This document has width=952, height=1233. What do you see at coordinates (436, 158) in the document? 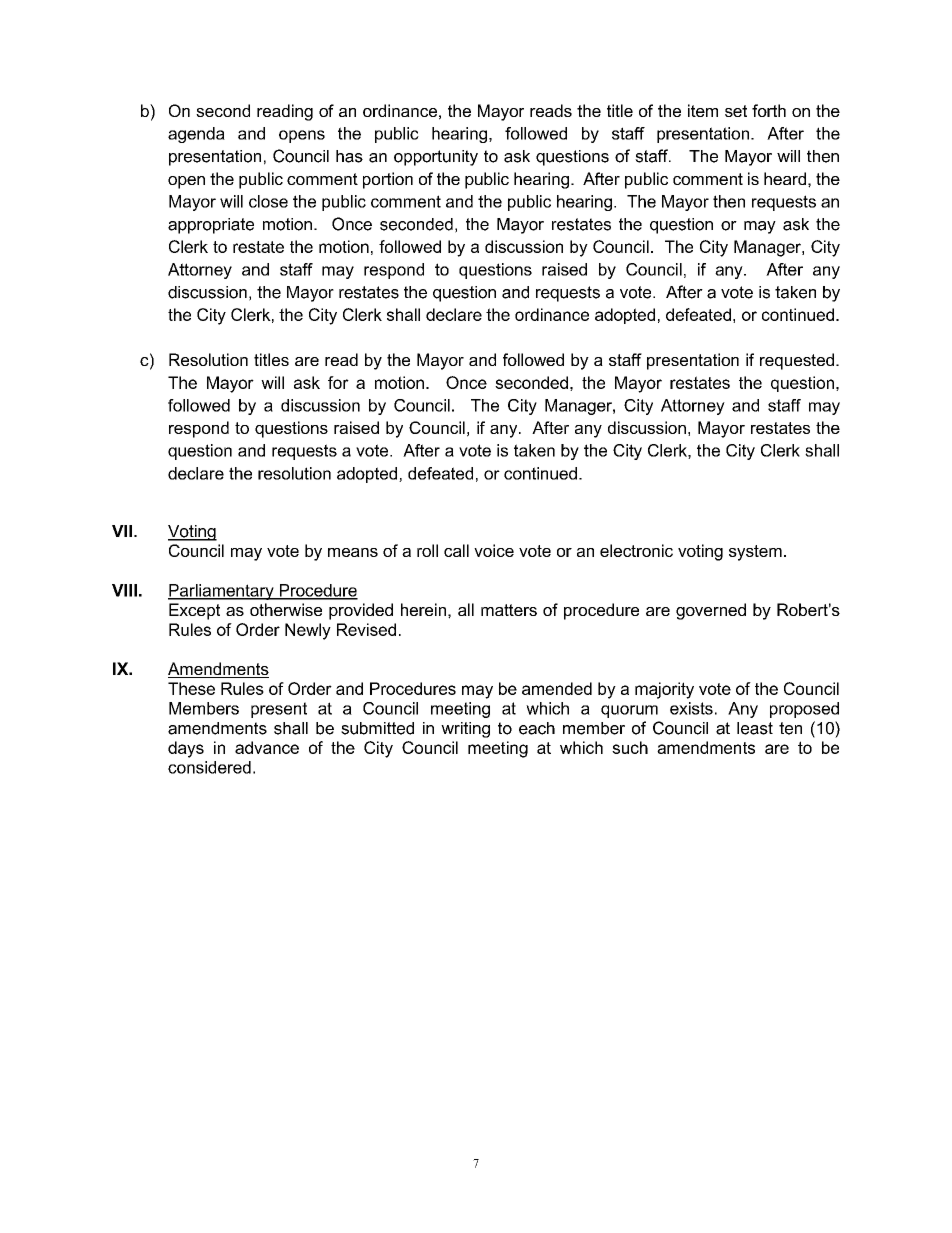
I see `opportunity` at bounding box center [436, 158].
